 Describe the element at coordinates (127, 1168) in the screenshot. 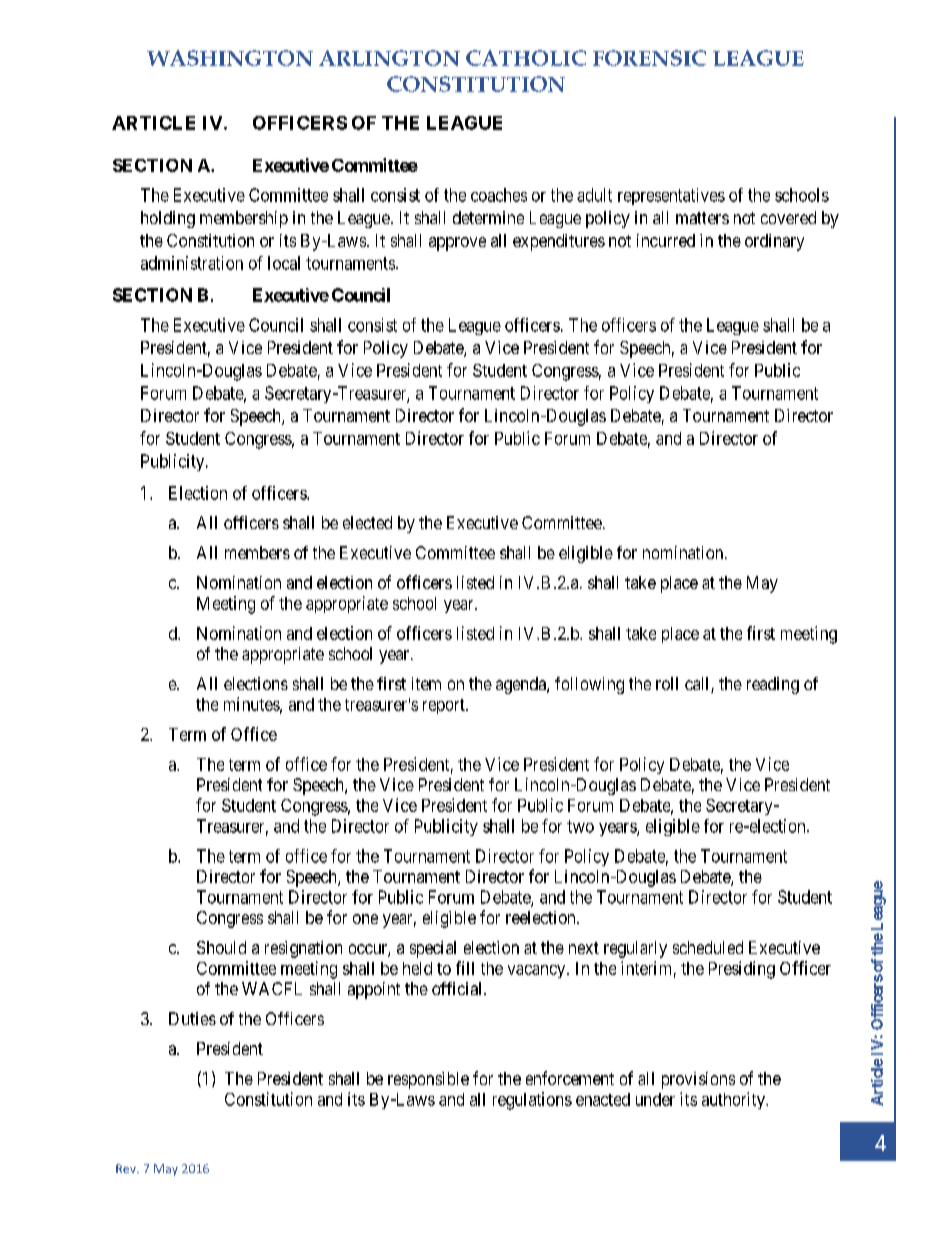

I see `Rev` at that location.
